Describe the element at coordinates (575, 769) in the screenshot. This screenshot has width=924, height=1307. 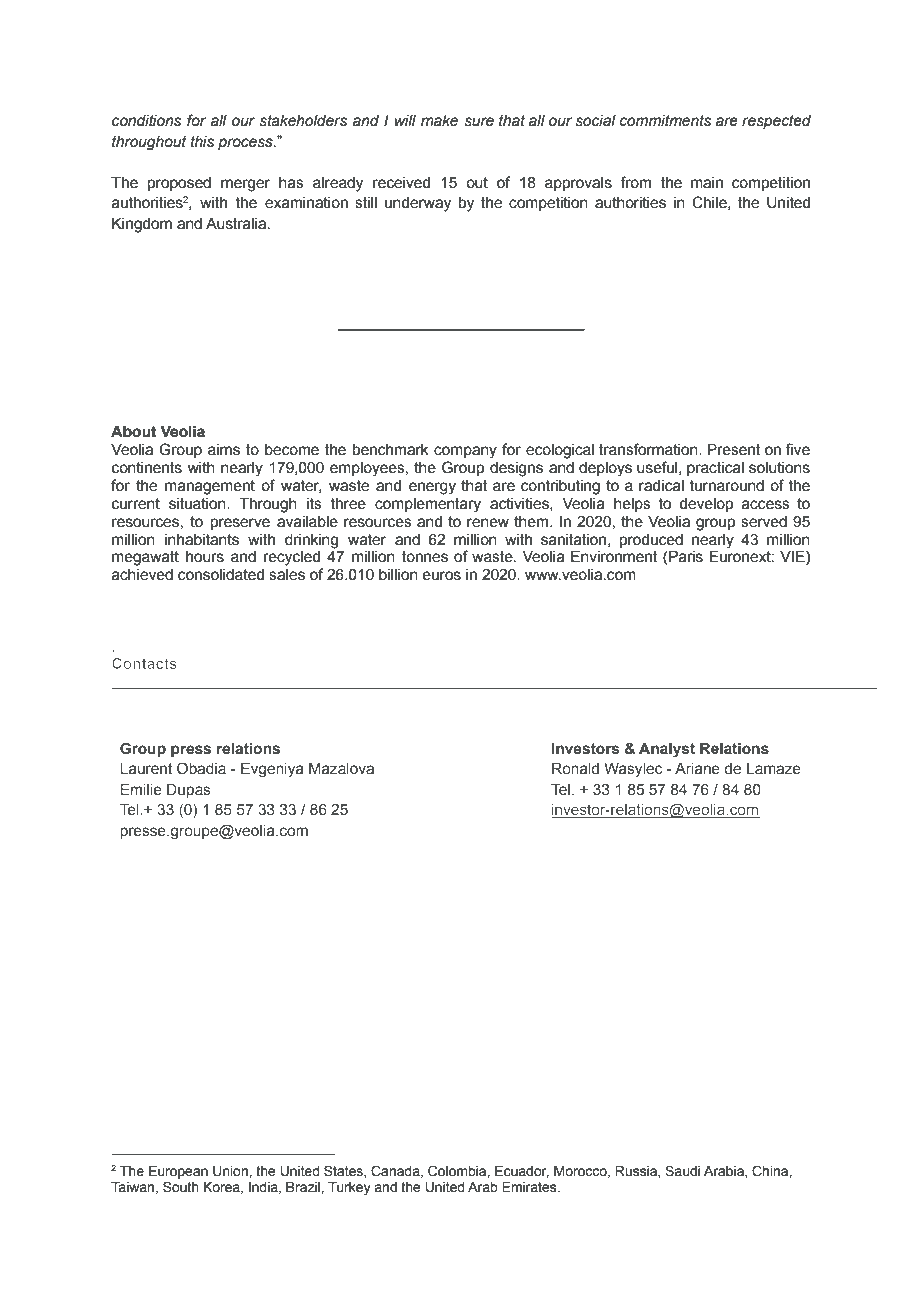
I see `Ronald` at that location.
